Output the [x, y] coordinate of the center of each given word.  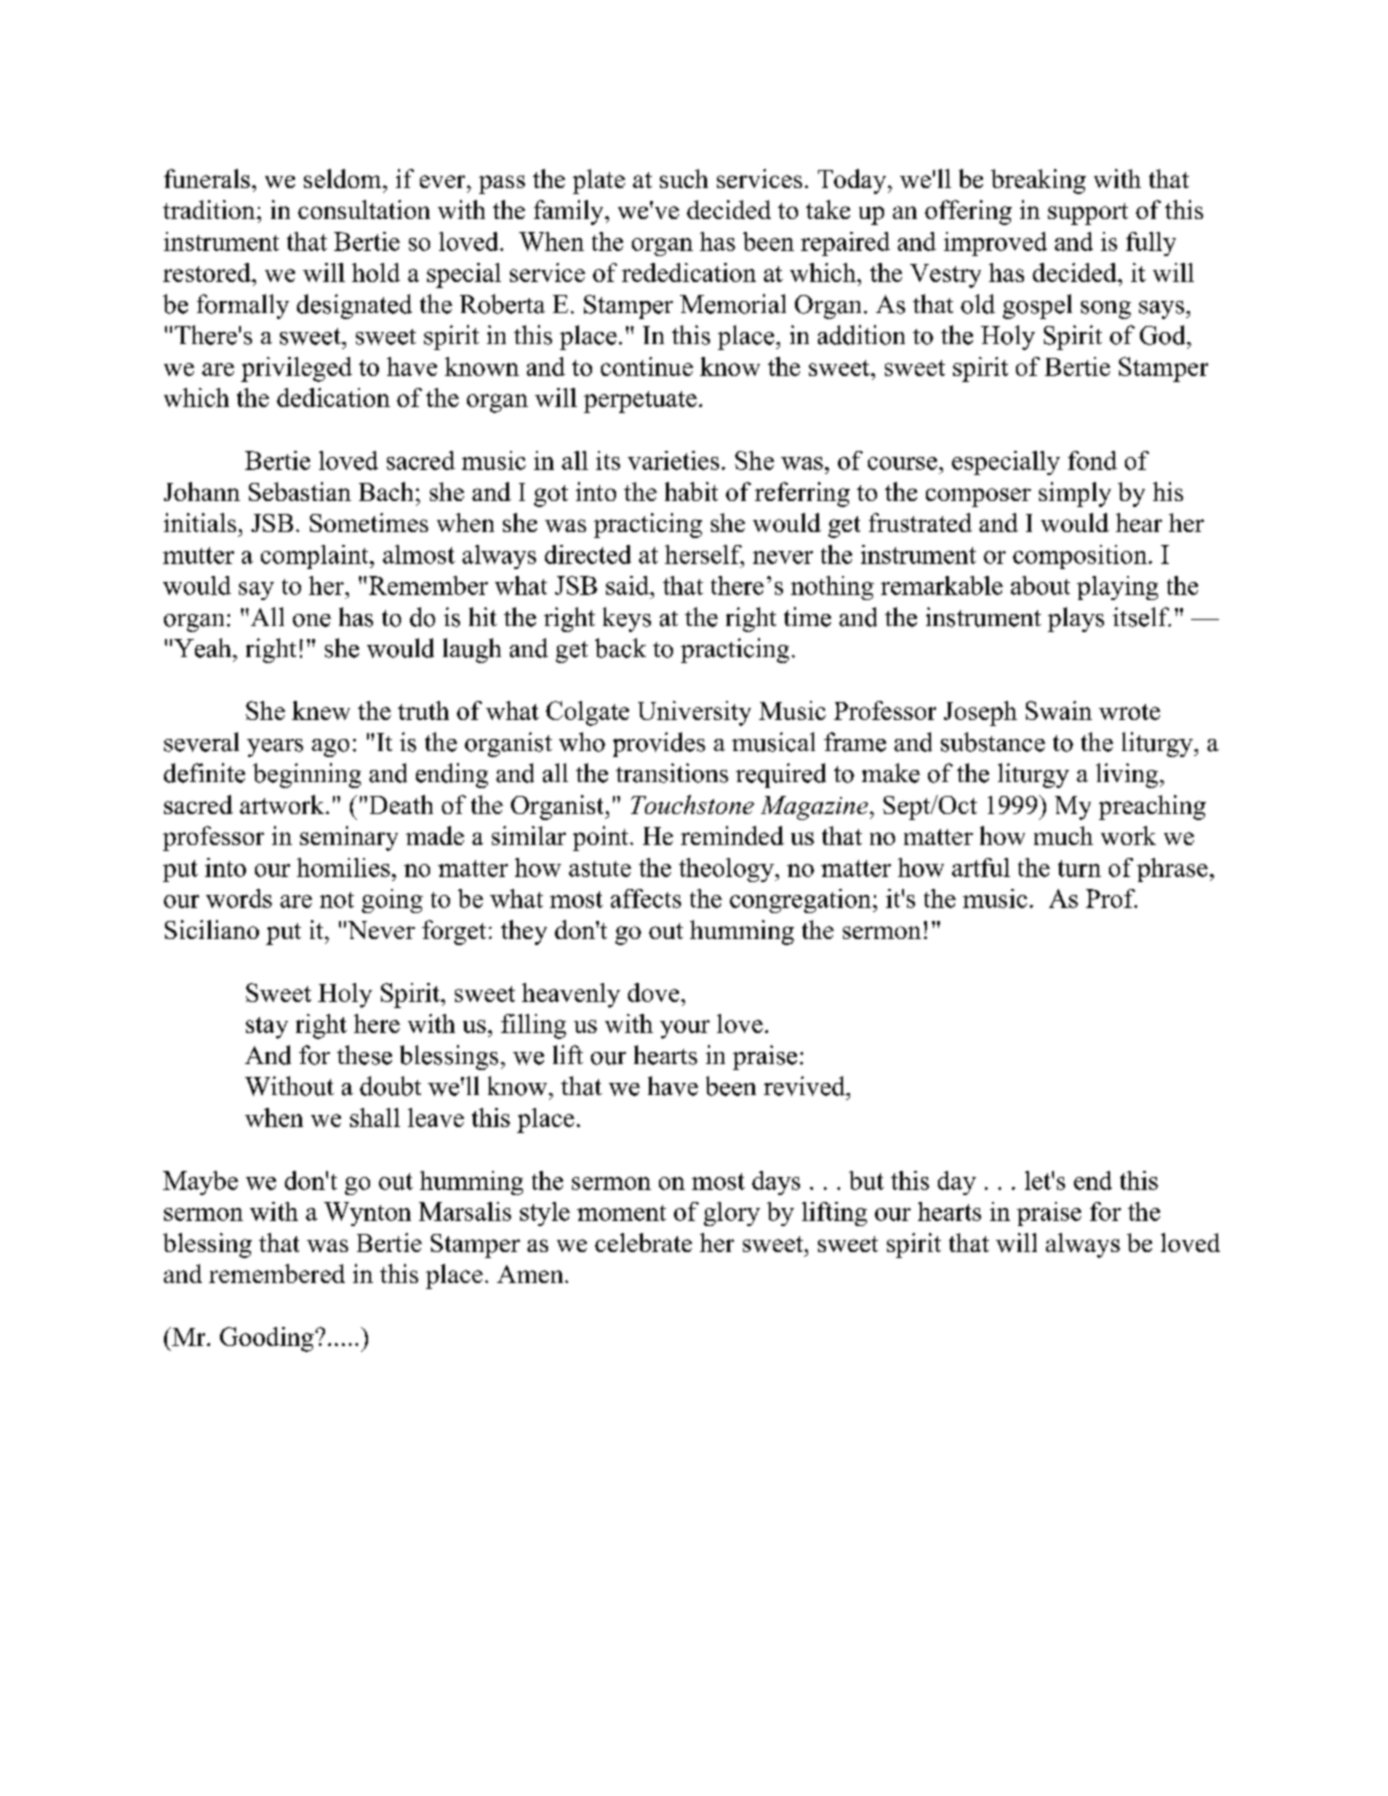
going [392, 901]
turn [1079, 868]
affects [646, 898]
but [866, 1180]
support [1088, 214]
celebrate [643, 1242]
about [1040, 585]
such [684, 178]
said [628, 585]
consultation [364, 209]
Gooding [268, 1339]
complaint [316, 557]
